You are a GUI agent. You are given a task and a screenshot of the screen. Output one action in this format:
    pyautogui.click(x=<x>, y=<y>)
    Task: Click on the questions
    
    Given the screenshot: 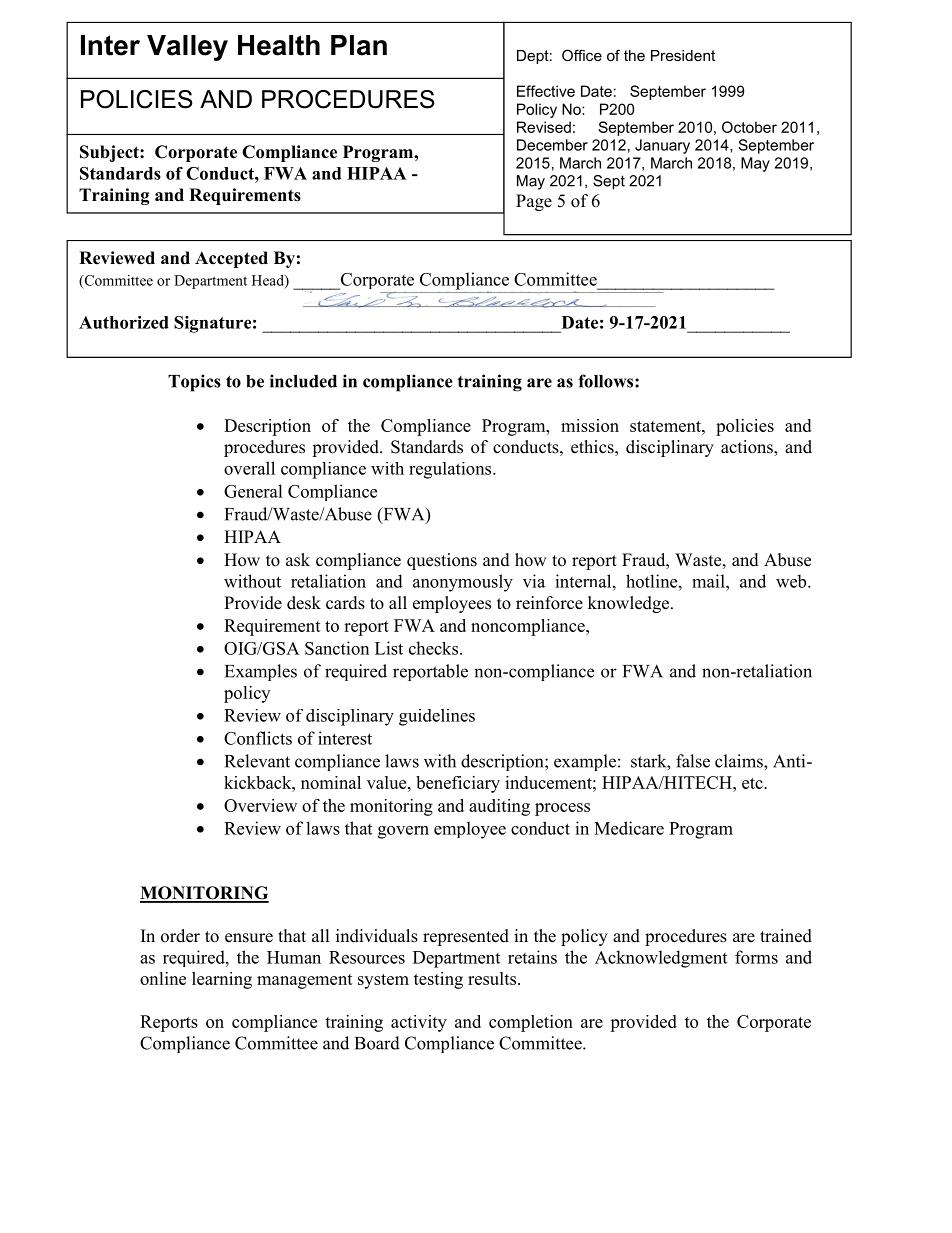 What is the action you would take?
    pyautogui.click(x=442, y=561)
